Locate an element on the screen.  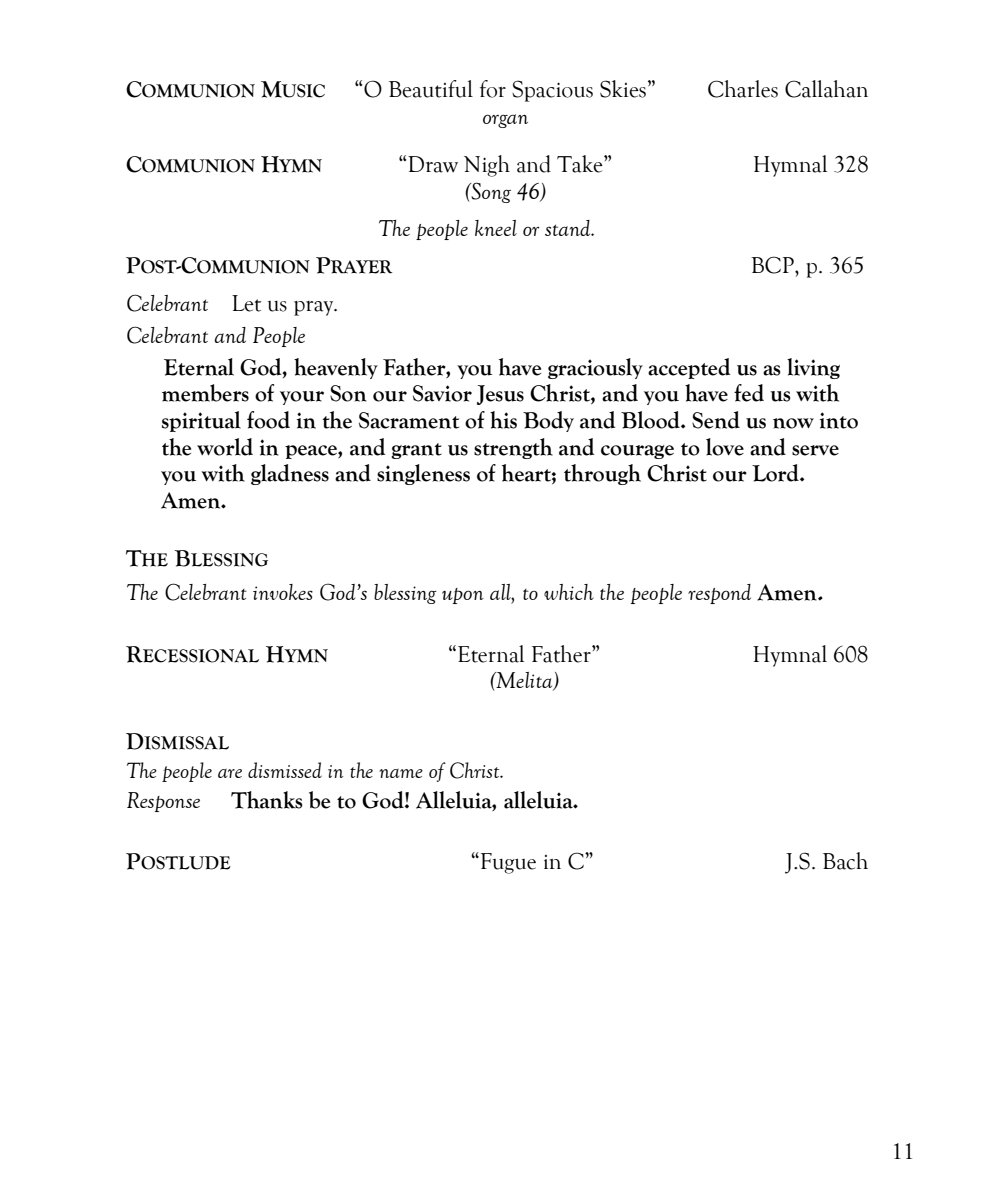
living is located at coordinates (813, 368).
